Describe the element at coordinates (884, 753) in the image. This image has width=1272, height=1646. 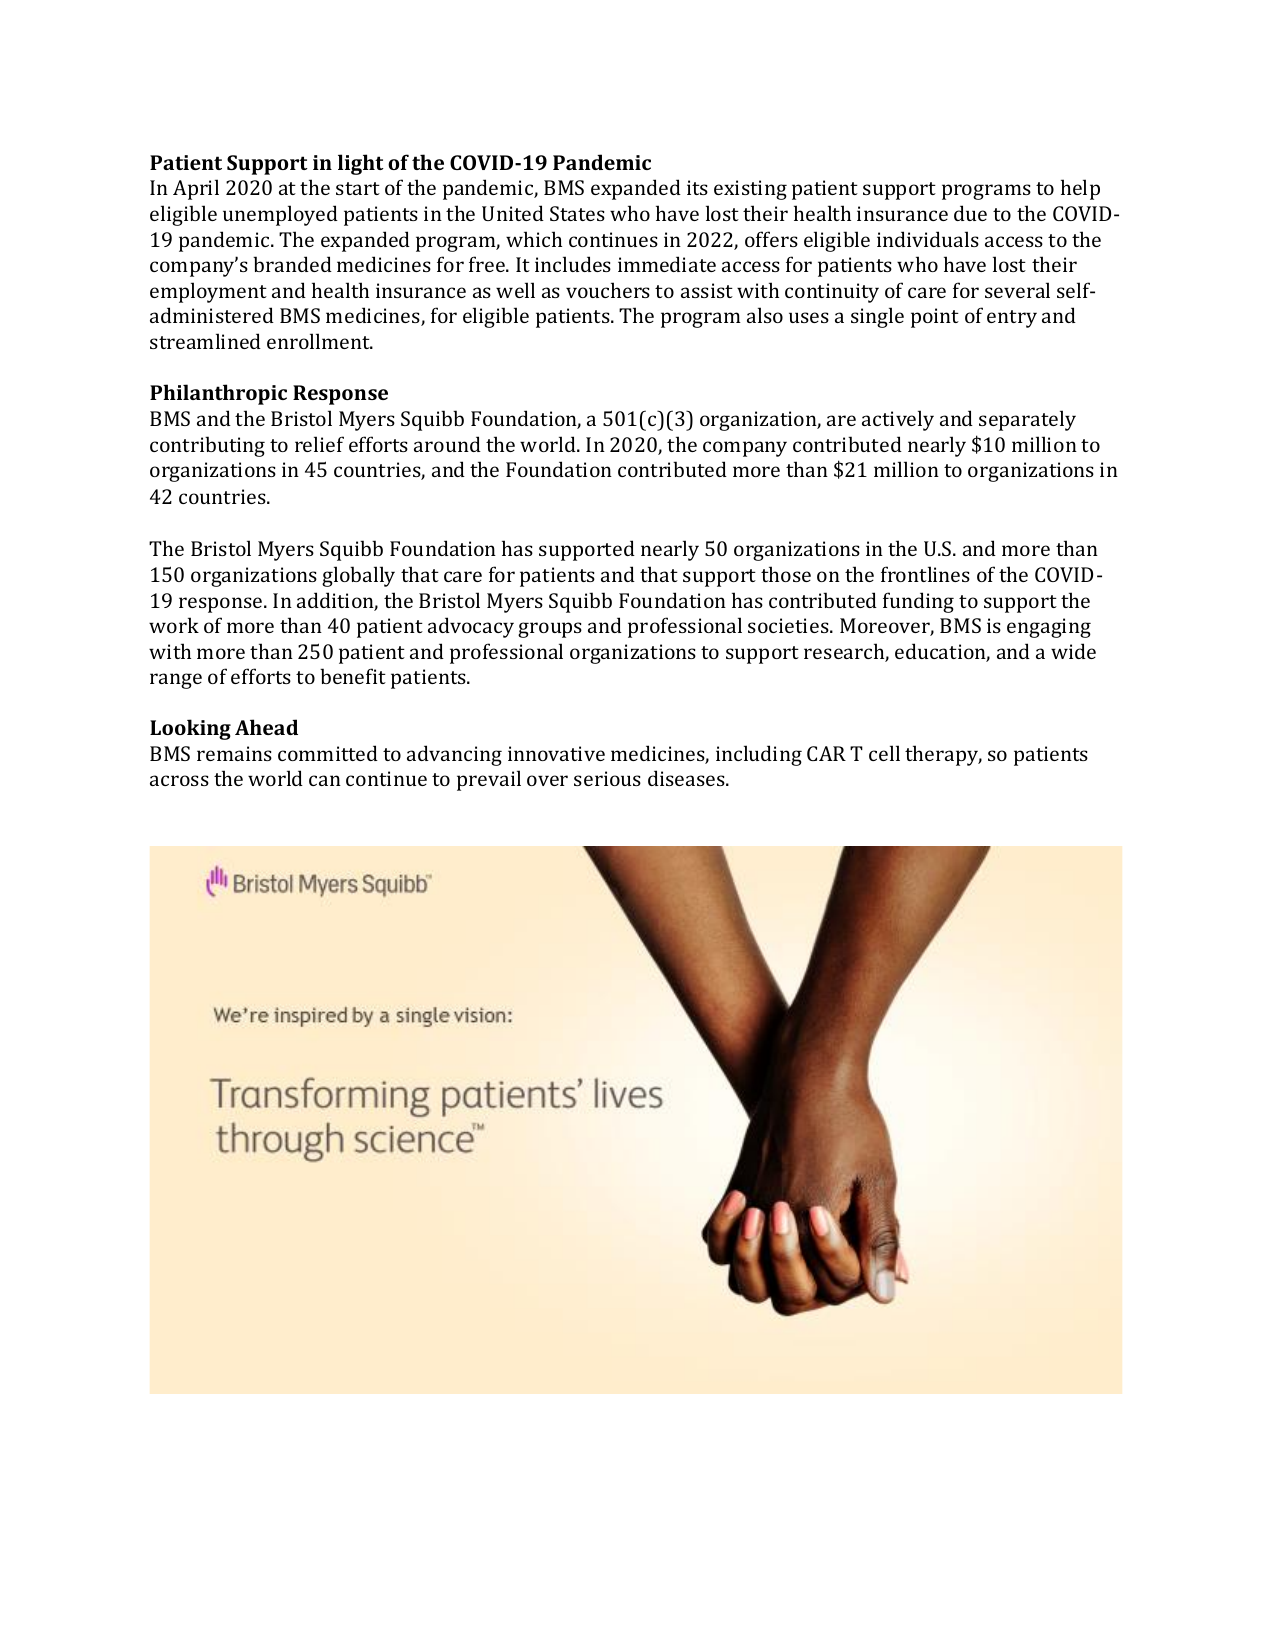
I see `cell` at that location.
